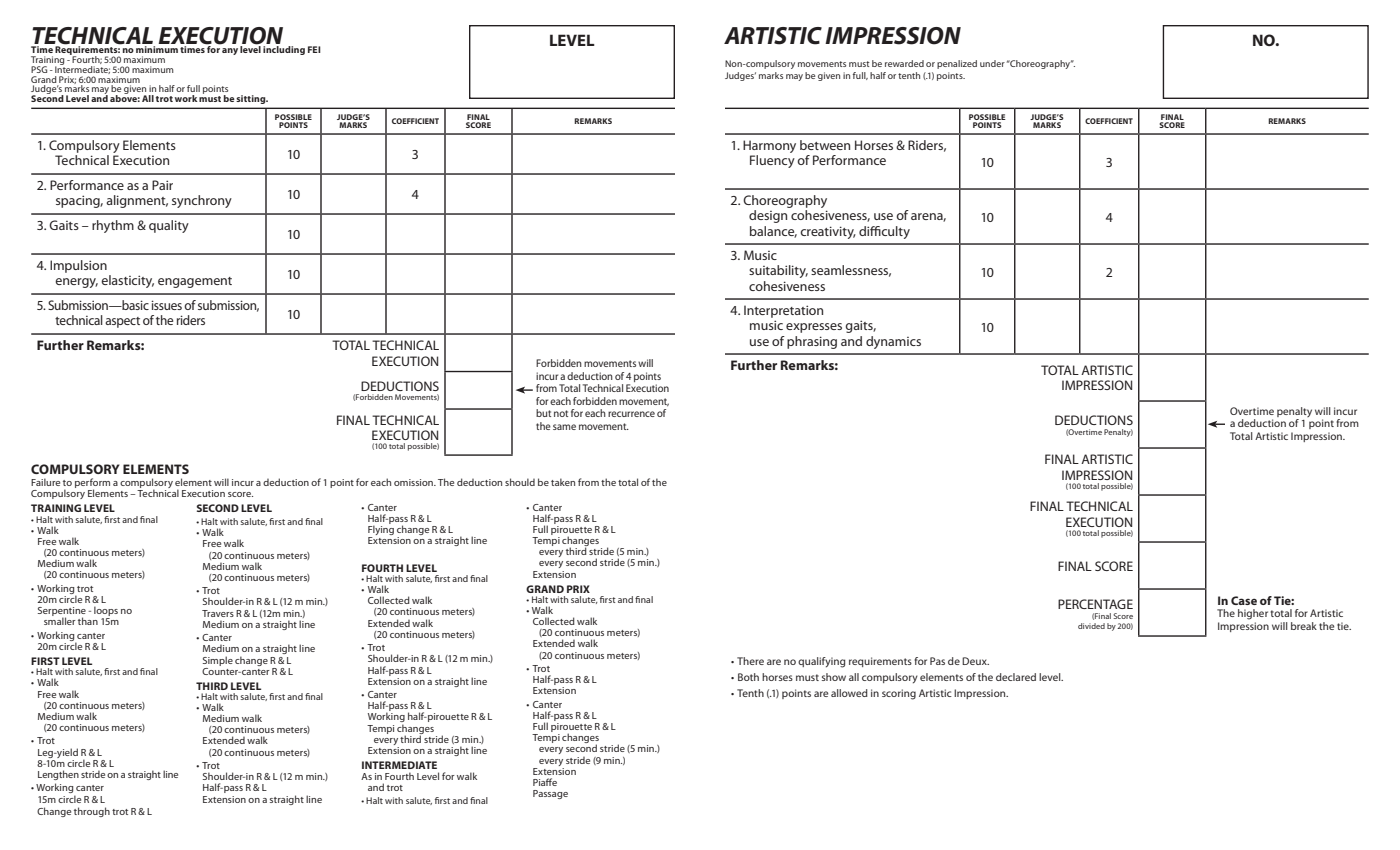 The image size is (1400, 850). What do you see at coordinates (45, 482) in the page?
I see `Failure` at bounding box center [45, 482].
